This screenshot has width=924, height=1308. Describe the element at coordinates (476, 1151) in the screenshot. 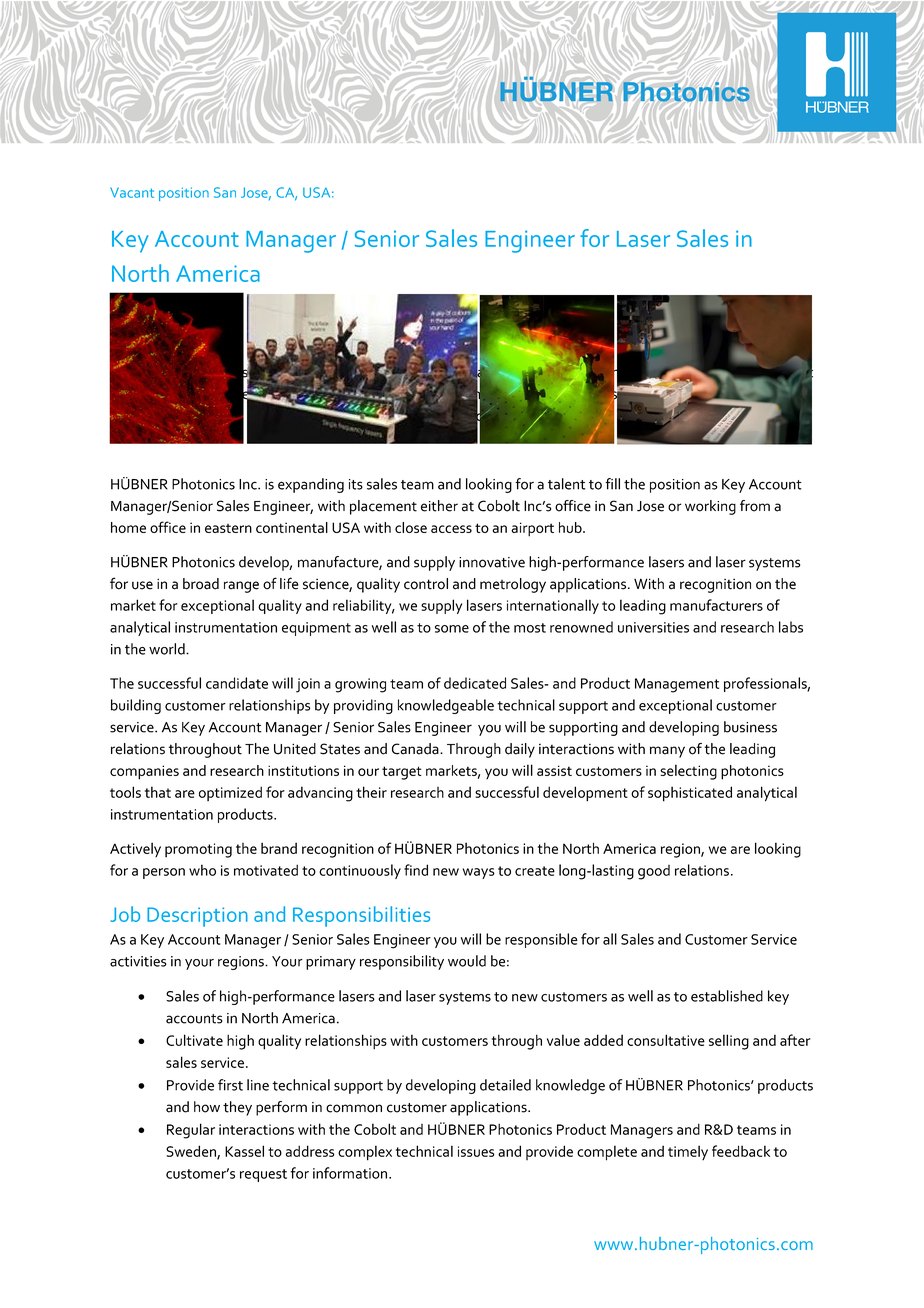

I see `issues` at that location.
